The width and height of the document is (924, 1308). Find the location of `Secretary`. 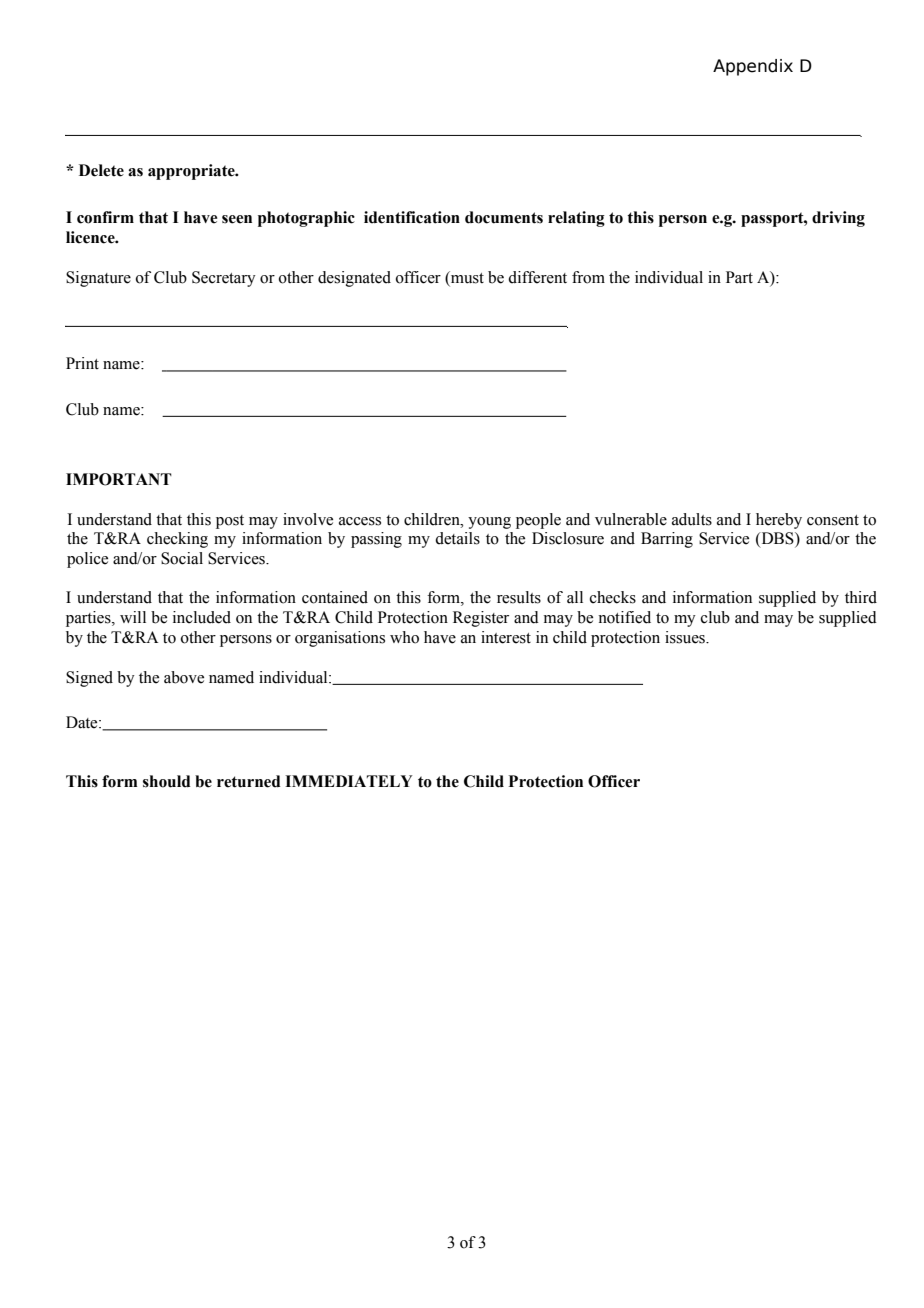

Secretary is located at coordinates (224, 279).
